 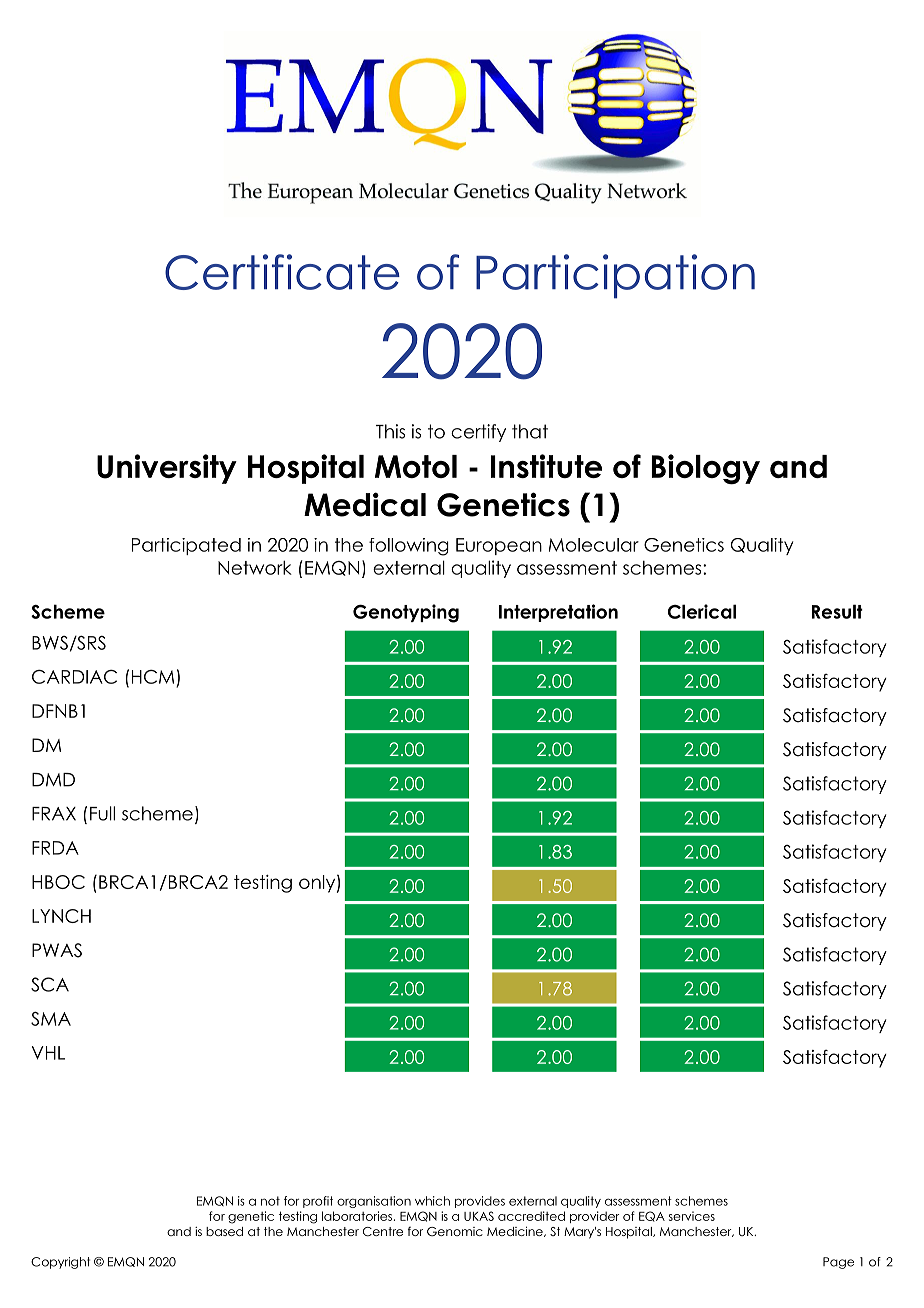 I want to click on Genotyping, so click(x=406, y=613).
